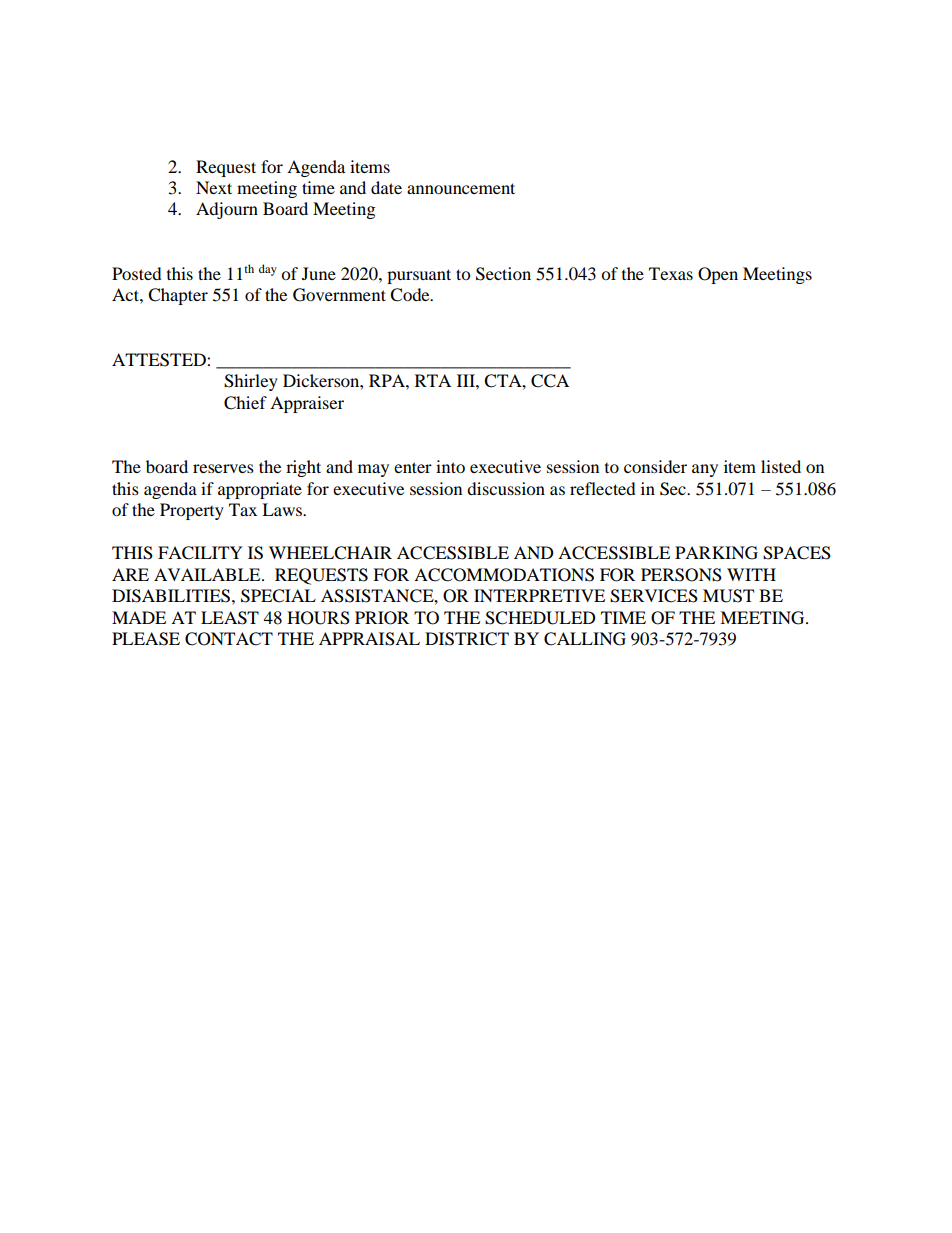  Describe the element at coordinates (230, 618) in the screenshot. I see `LEAST` at that location.
